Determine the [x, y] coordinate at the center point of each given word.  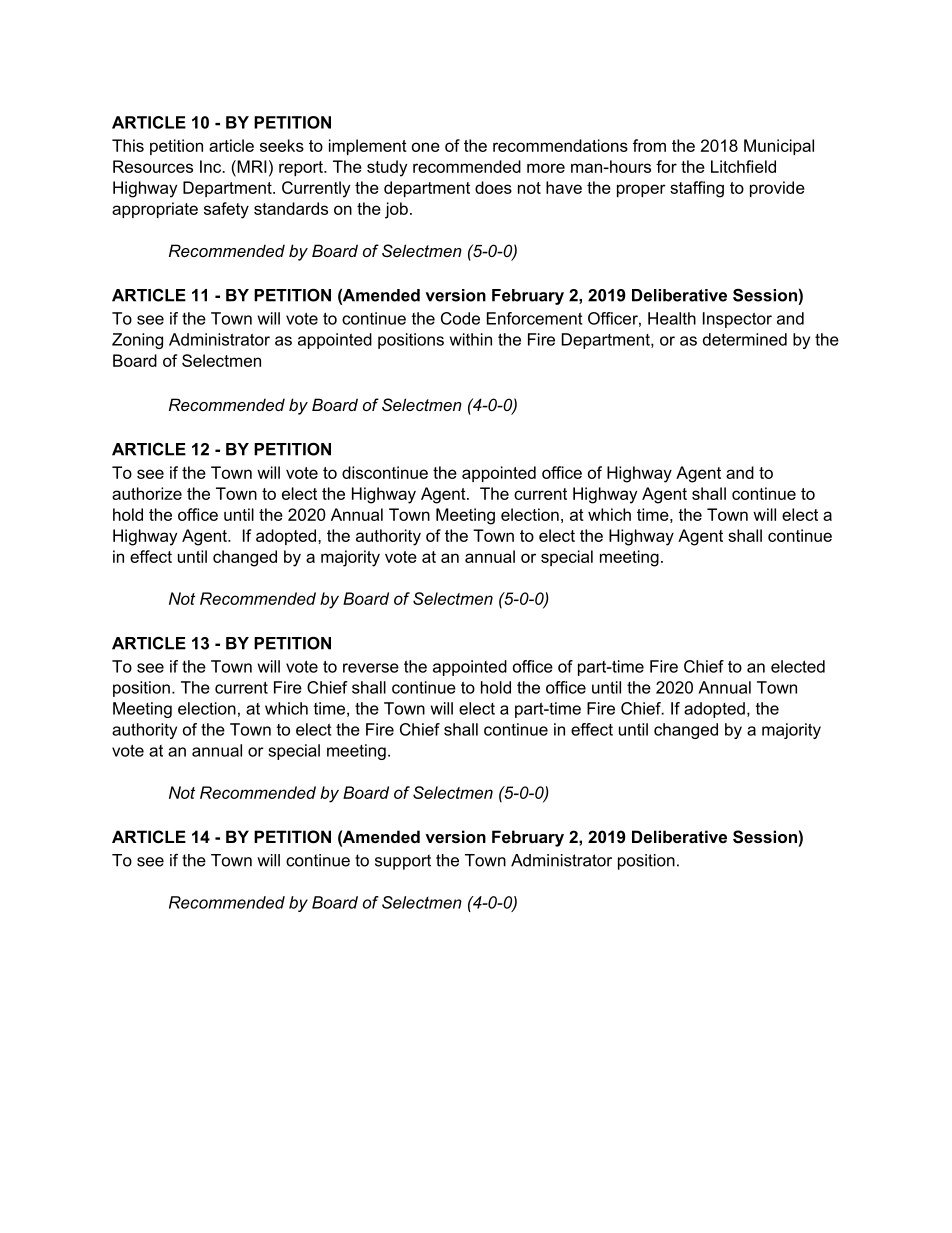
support [403, 862]
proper [641, 190]
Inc [212, 166]
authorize [147, 493]
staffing [697, 189]
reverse [371, 668]
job [396, 210]
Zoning [137, 341]
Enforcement [534, 318]
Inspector [737, 320]
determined [745, 339]
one [426, 147]
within [471, 339]
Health [672, 318]
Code [460, 318]
